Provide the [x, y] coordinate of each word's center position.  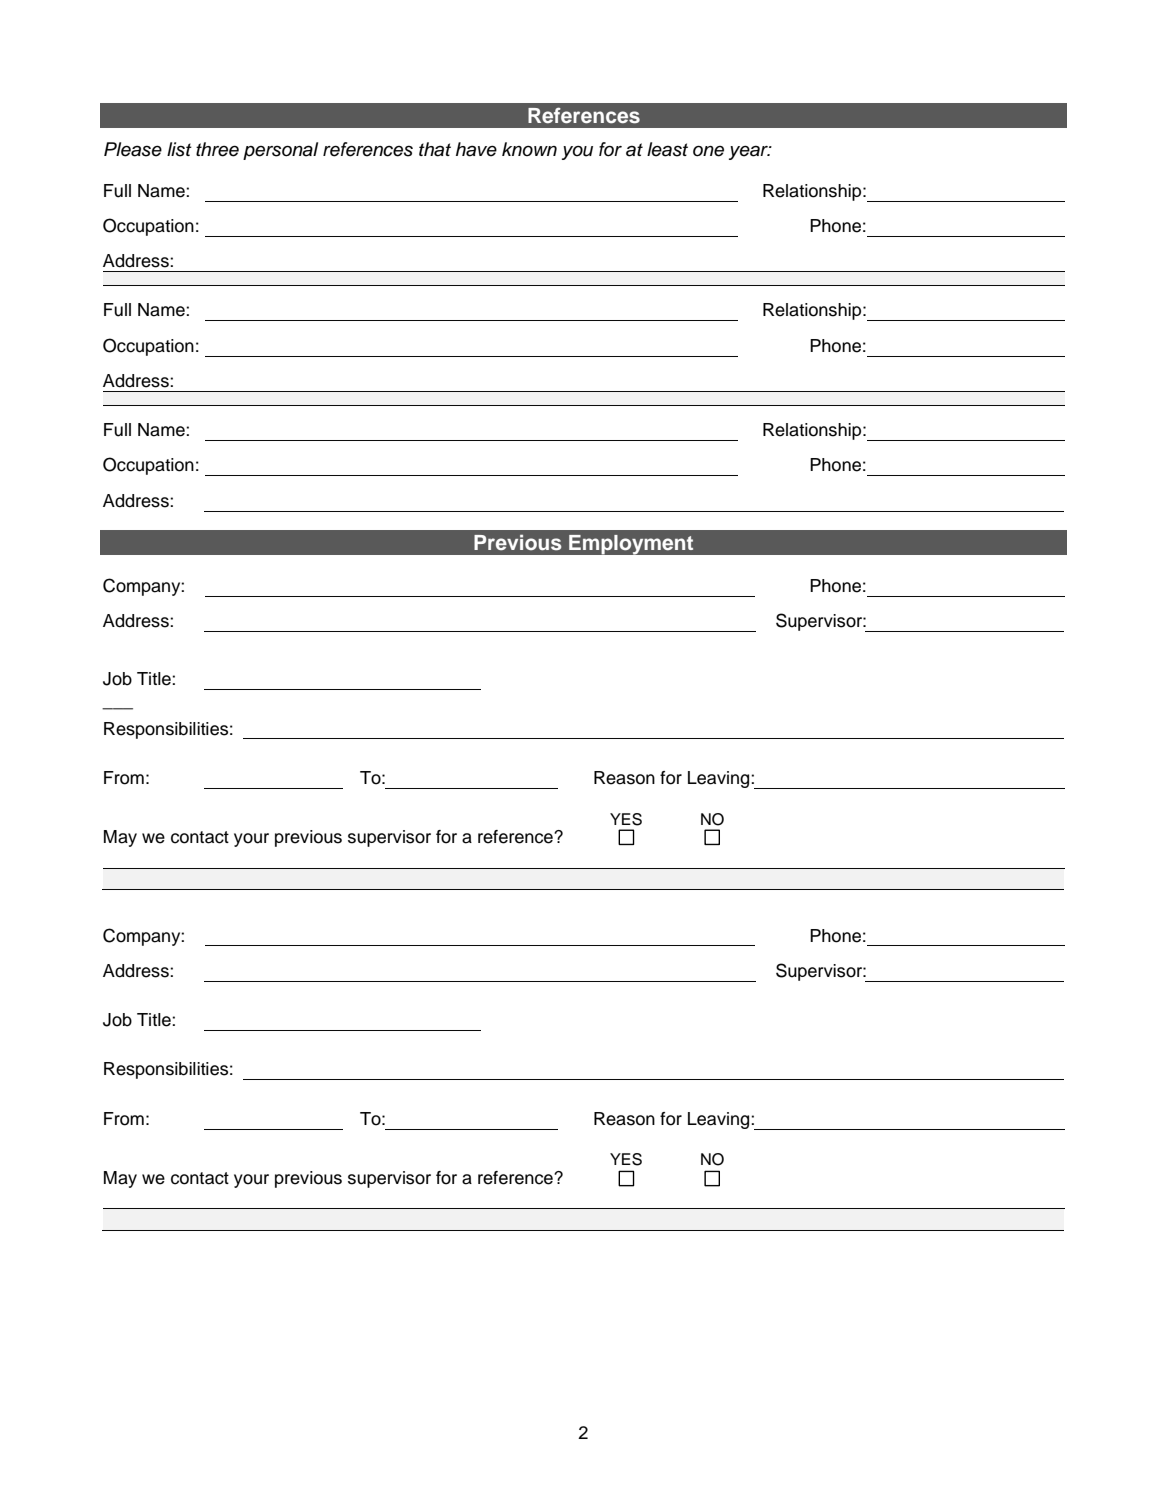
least [667, 149]
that [435, 149]
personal [280, 151]
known [529, 149]
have [476, 149]
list [179, 149]
